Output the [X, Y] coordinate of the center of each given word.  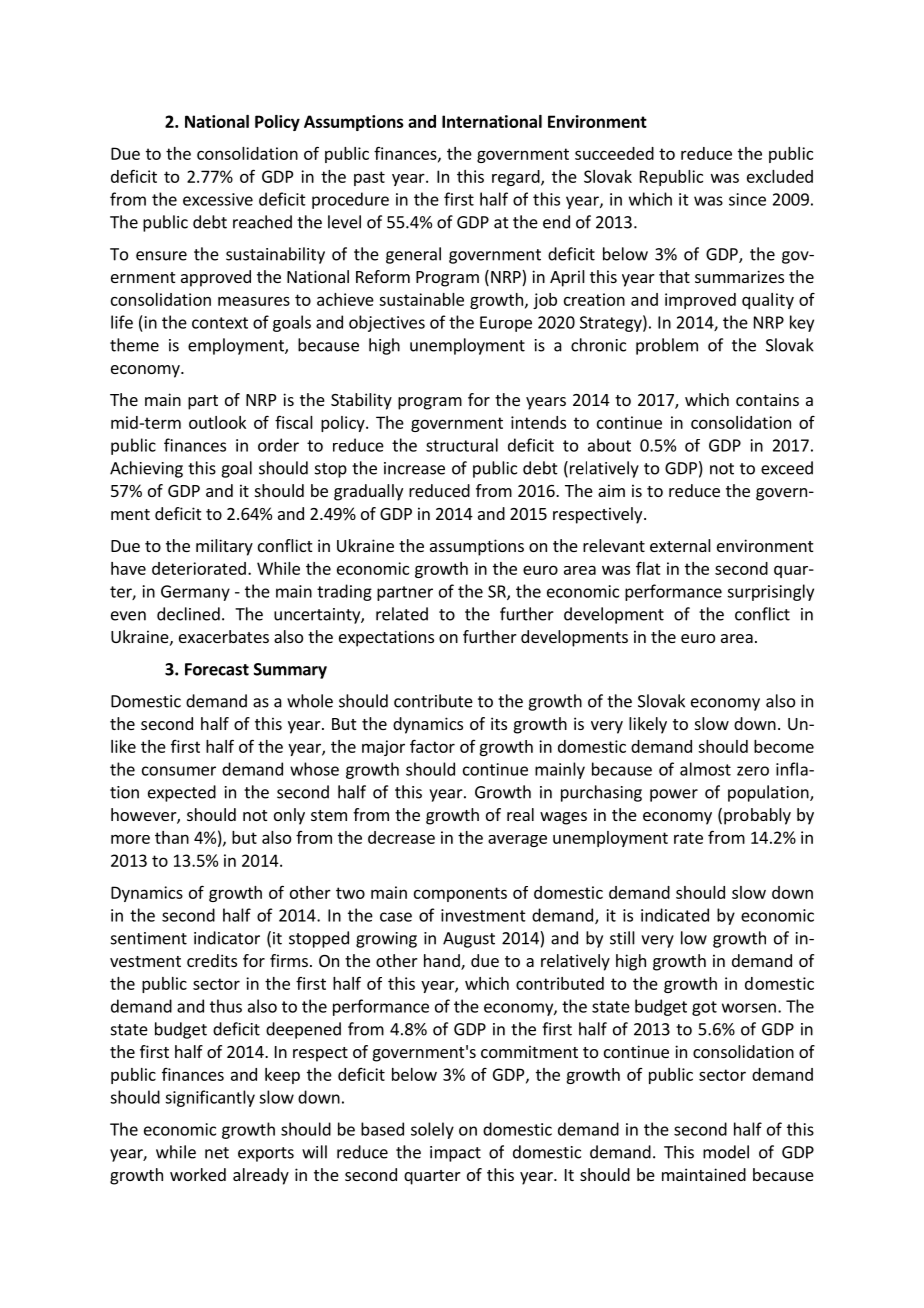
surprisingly [770, 592]
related [402, 614]
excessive [218, 199]
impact [455, 1154]
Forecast [217, 669]
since [747, 199]
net [217, 1153]
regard [517, 178]
